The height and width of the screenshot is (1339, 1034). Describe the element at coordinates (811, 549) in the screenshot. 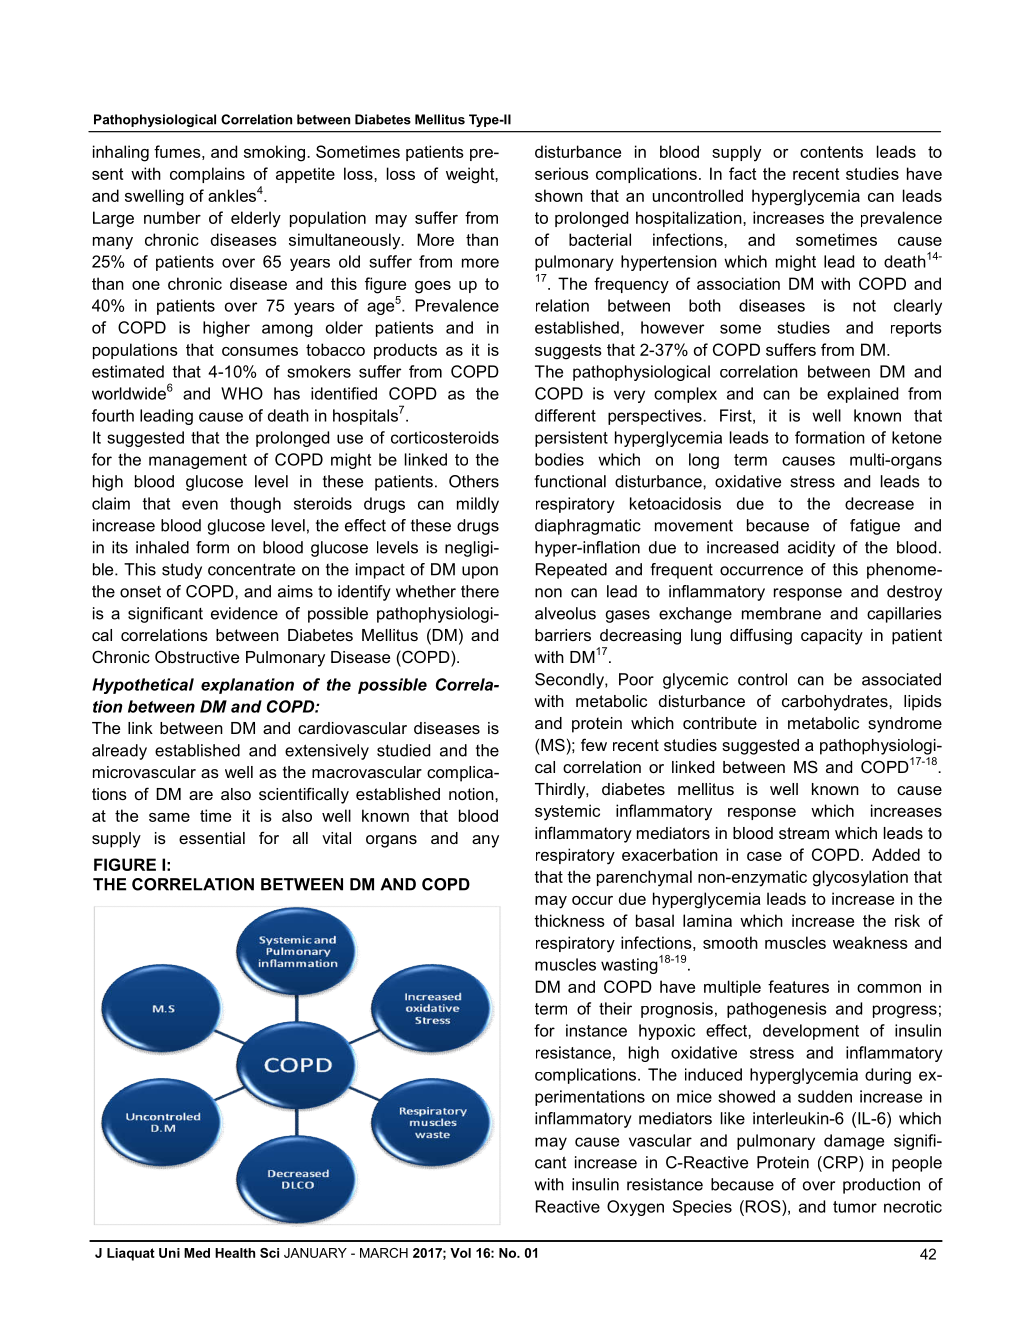

I see `acidity` at that location.
